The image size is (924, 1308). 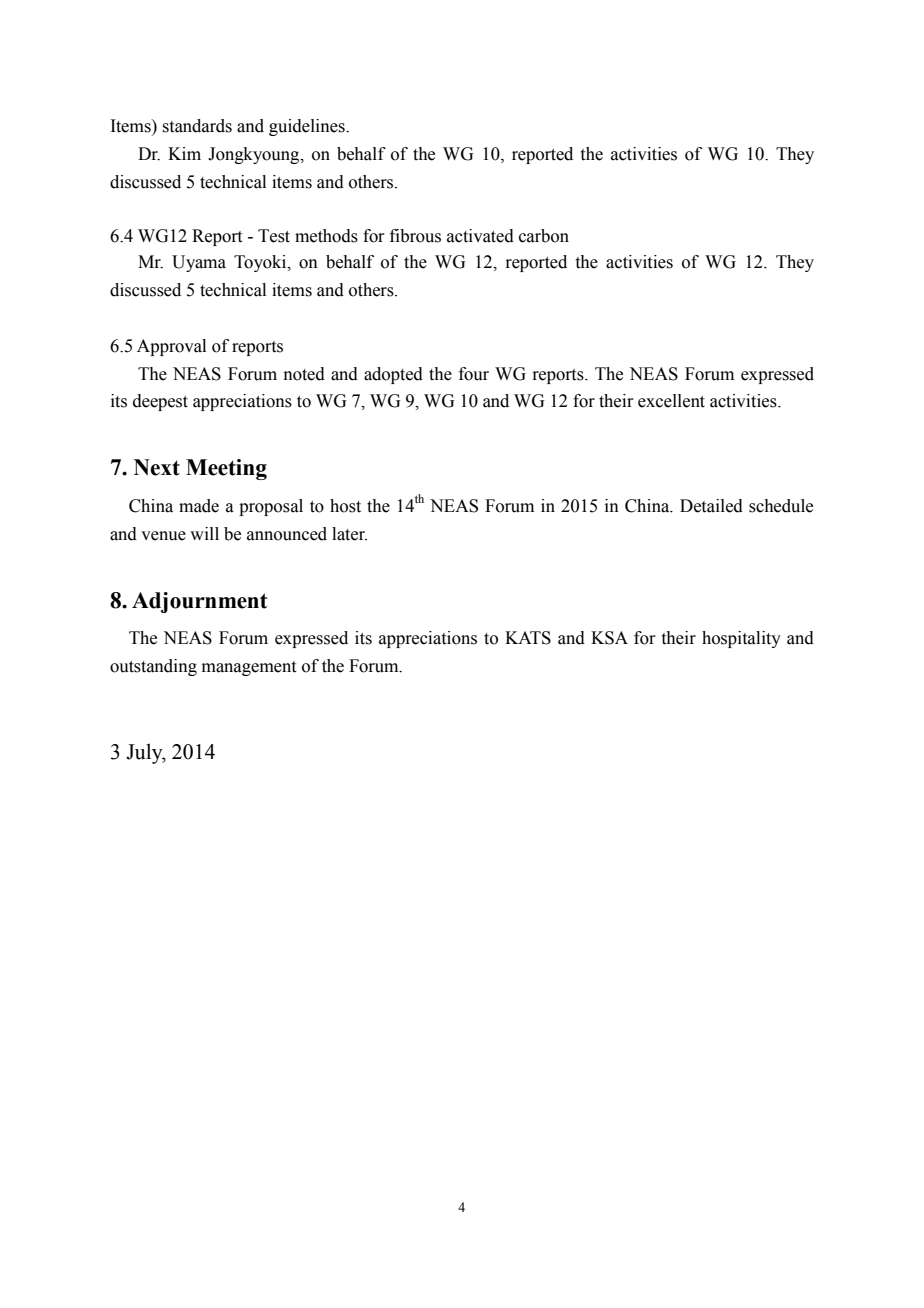 I want to click on Meeting, so click(x=226, y=469).
